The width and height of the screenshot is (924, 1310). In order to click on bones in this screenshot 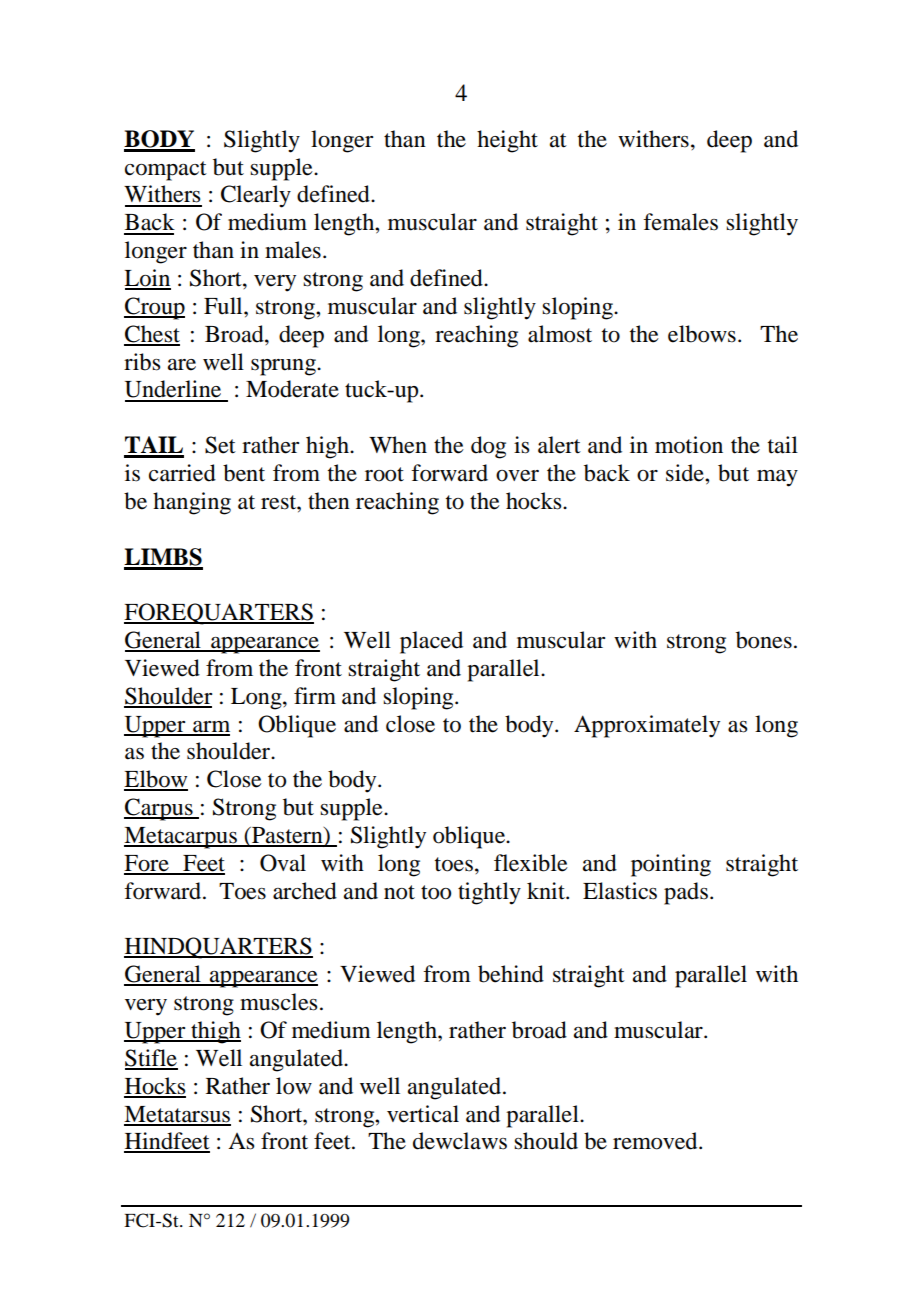, I will do `click(764, 640)`.
